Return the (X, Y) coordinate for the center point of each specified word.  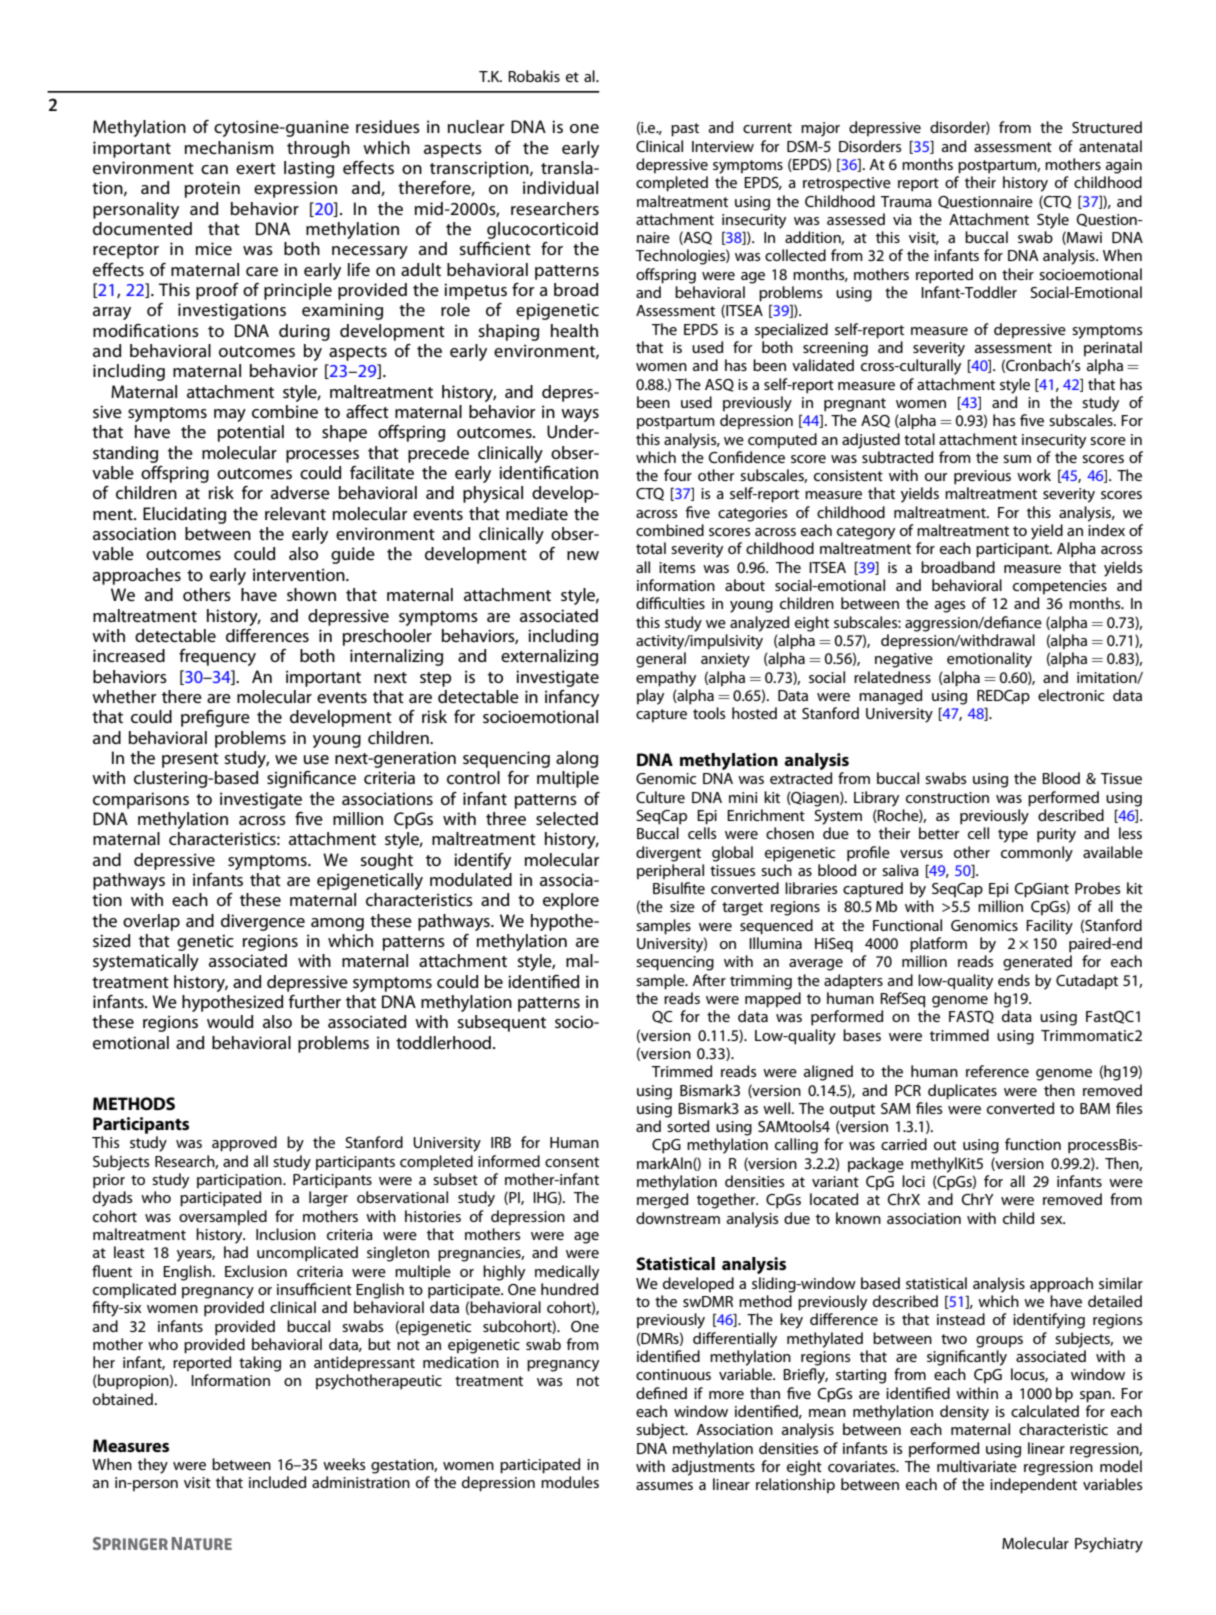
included (277, 1482)
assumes (664, 1486)
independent (1033, 1486)
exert (256, 168)
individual (560, 187)
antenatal (1110, 146)
